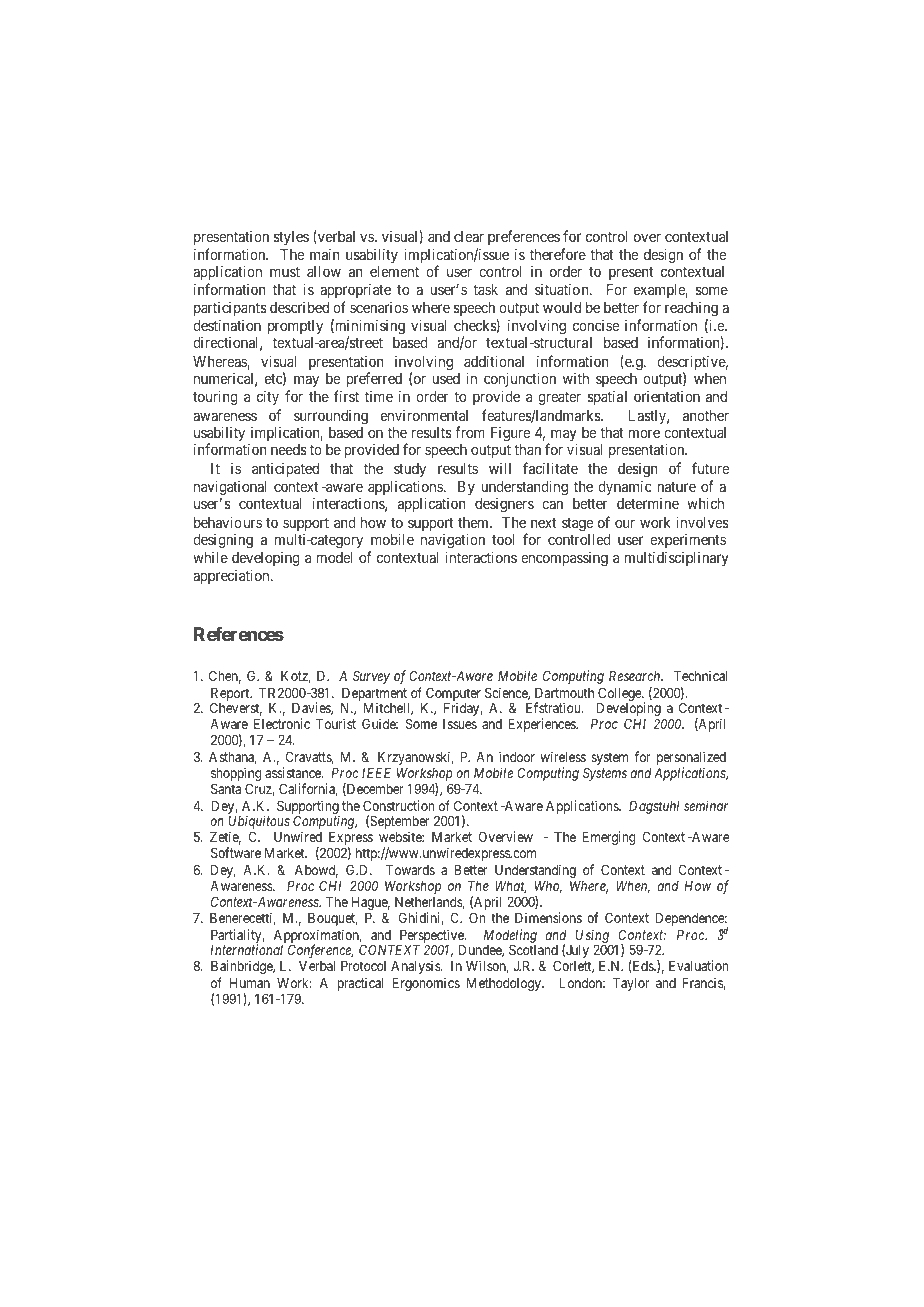 The image size is (924, 1307). Describe the element at coordinates (691, 311) in the screenshot. I see `reaching` at that location.
